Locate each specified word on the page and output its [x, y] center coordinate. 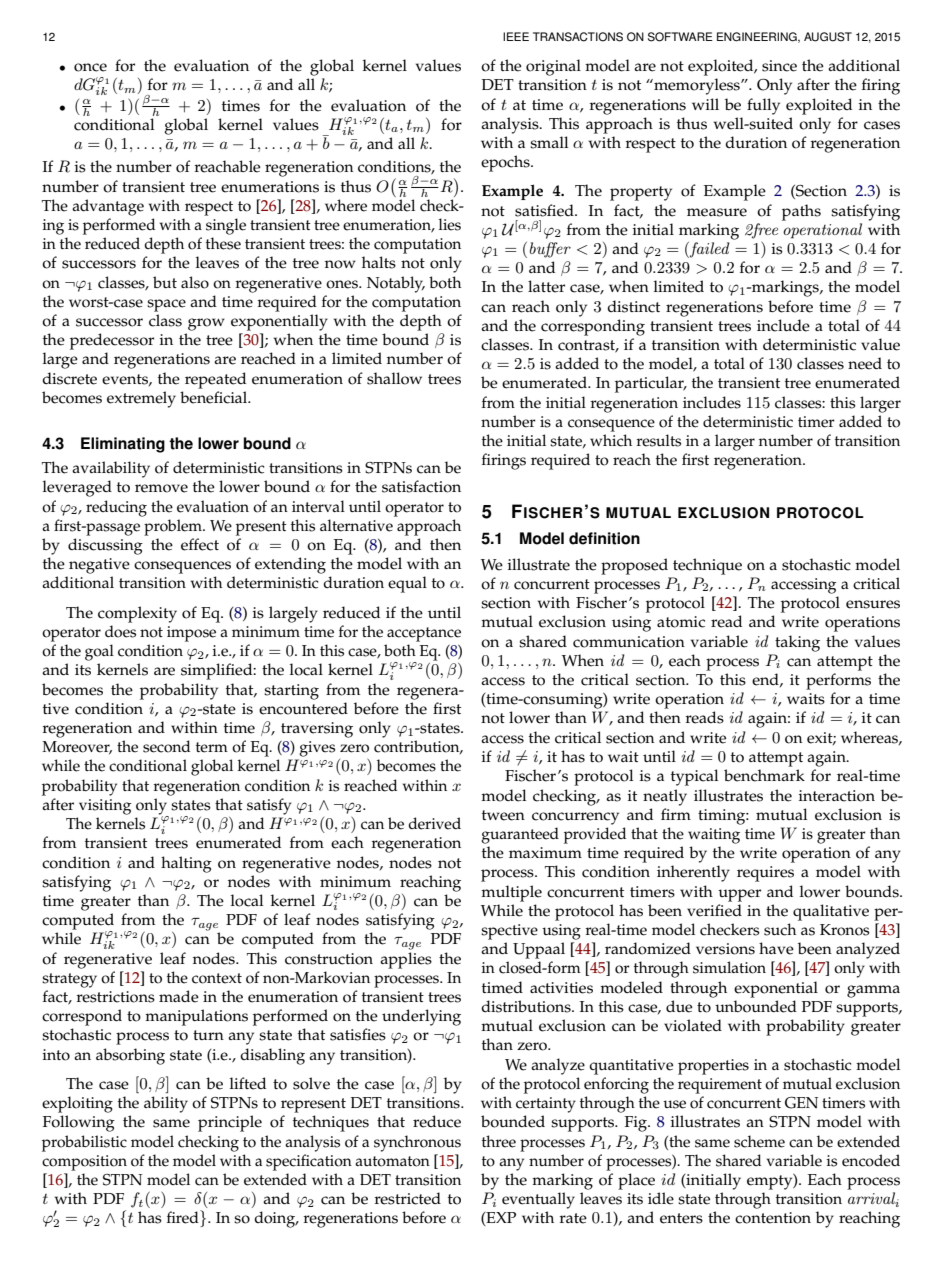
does [120, 631]
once [90, 67]
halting [186, 864]
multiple [511, 893]
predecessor [112, 341]
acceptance [424, 634]
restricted [408, 1198]
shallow [394, 378]
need [865, 363]
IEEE [516, 36]
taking [797, 643]
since [779, 66]
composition [84, 1163]
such [780, 929]
